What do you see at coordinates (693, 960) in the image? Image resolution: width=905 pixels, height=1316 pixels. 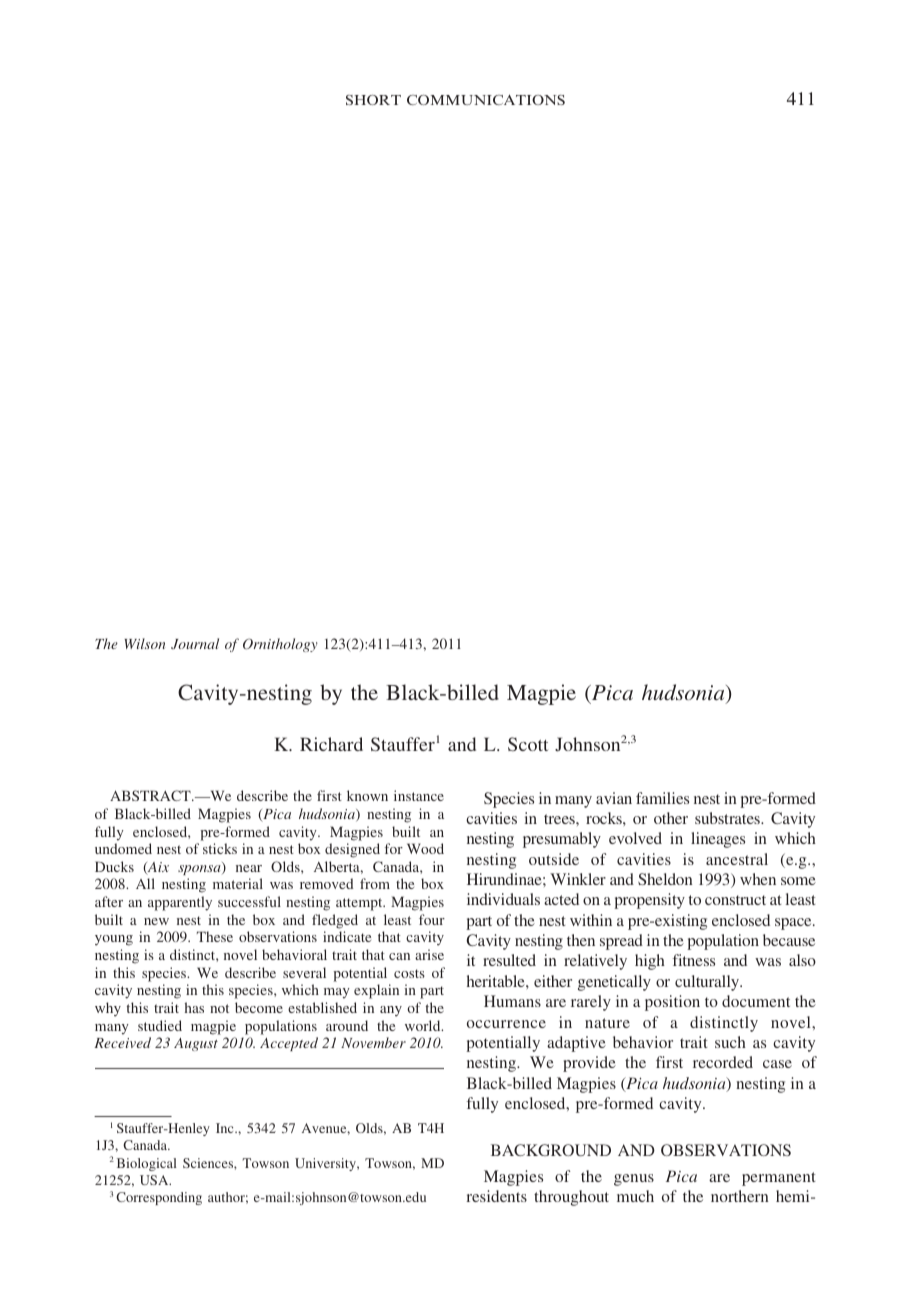 I see `fitness` at bounding box center [693, 960].
